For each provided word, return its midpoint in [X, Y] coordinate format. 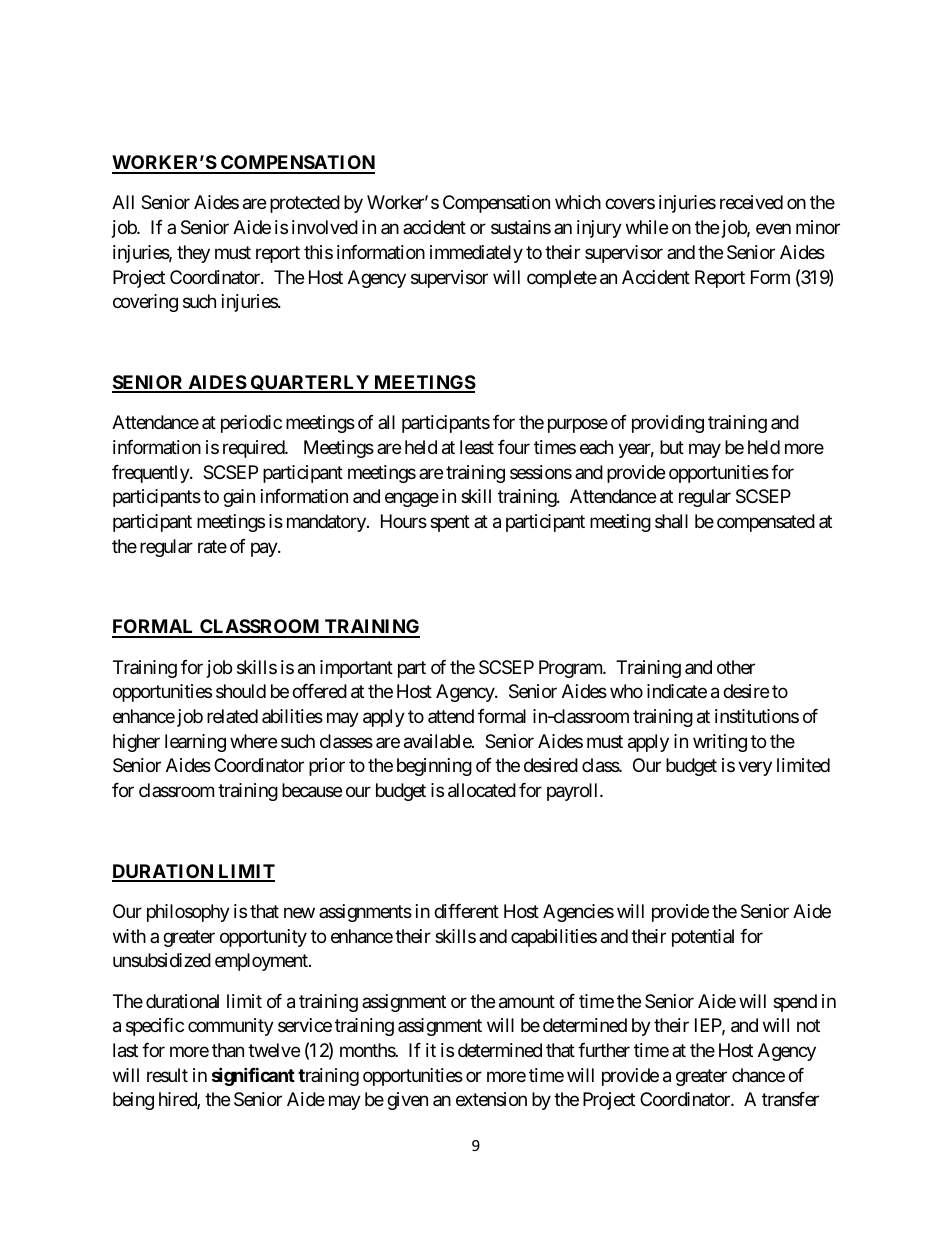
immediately [476, 254]
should [241, 691]
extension [491, 1099]
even [773, 229]
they [193, 254]
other [736, 667]
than [228, 1050]
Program [571, 669]
